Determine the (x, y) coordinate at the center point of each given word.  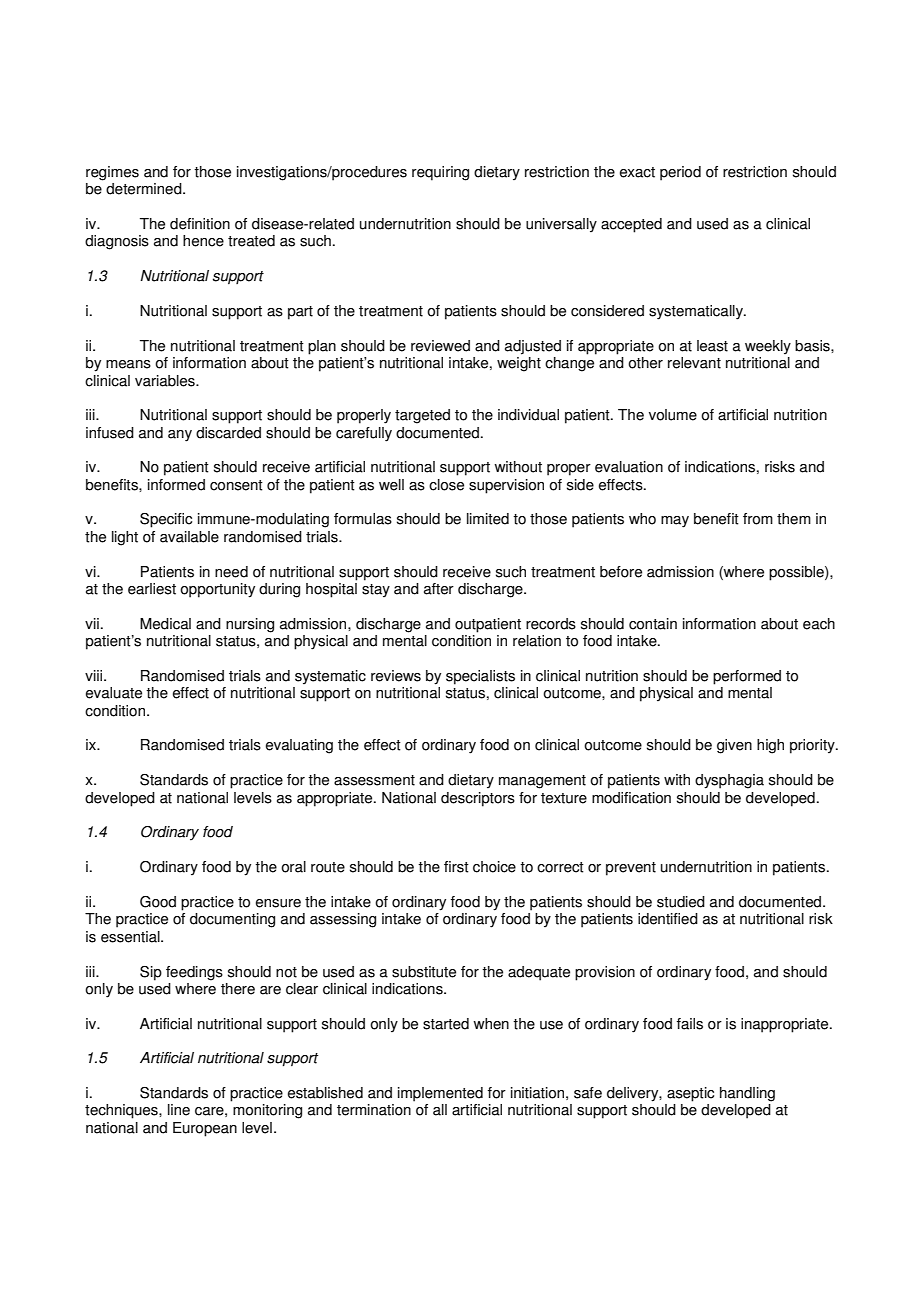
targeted (422, 416)
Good (158, 902)
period (680, 173)
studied (681, 902)
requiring (440, 173)
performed (747, 677)
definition (200, 224)
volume (673, 415)
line (179, 1110)
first (456, 867)
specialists (480, 677)
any (180, 436)
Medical (165, 624)
